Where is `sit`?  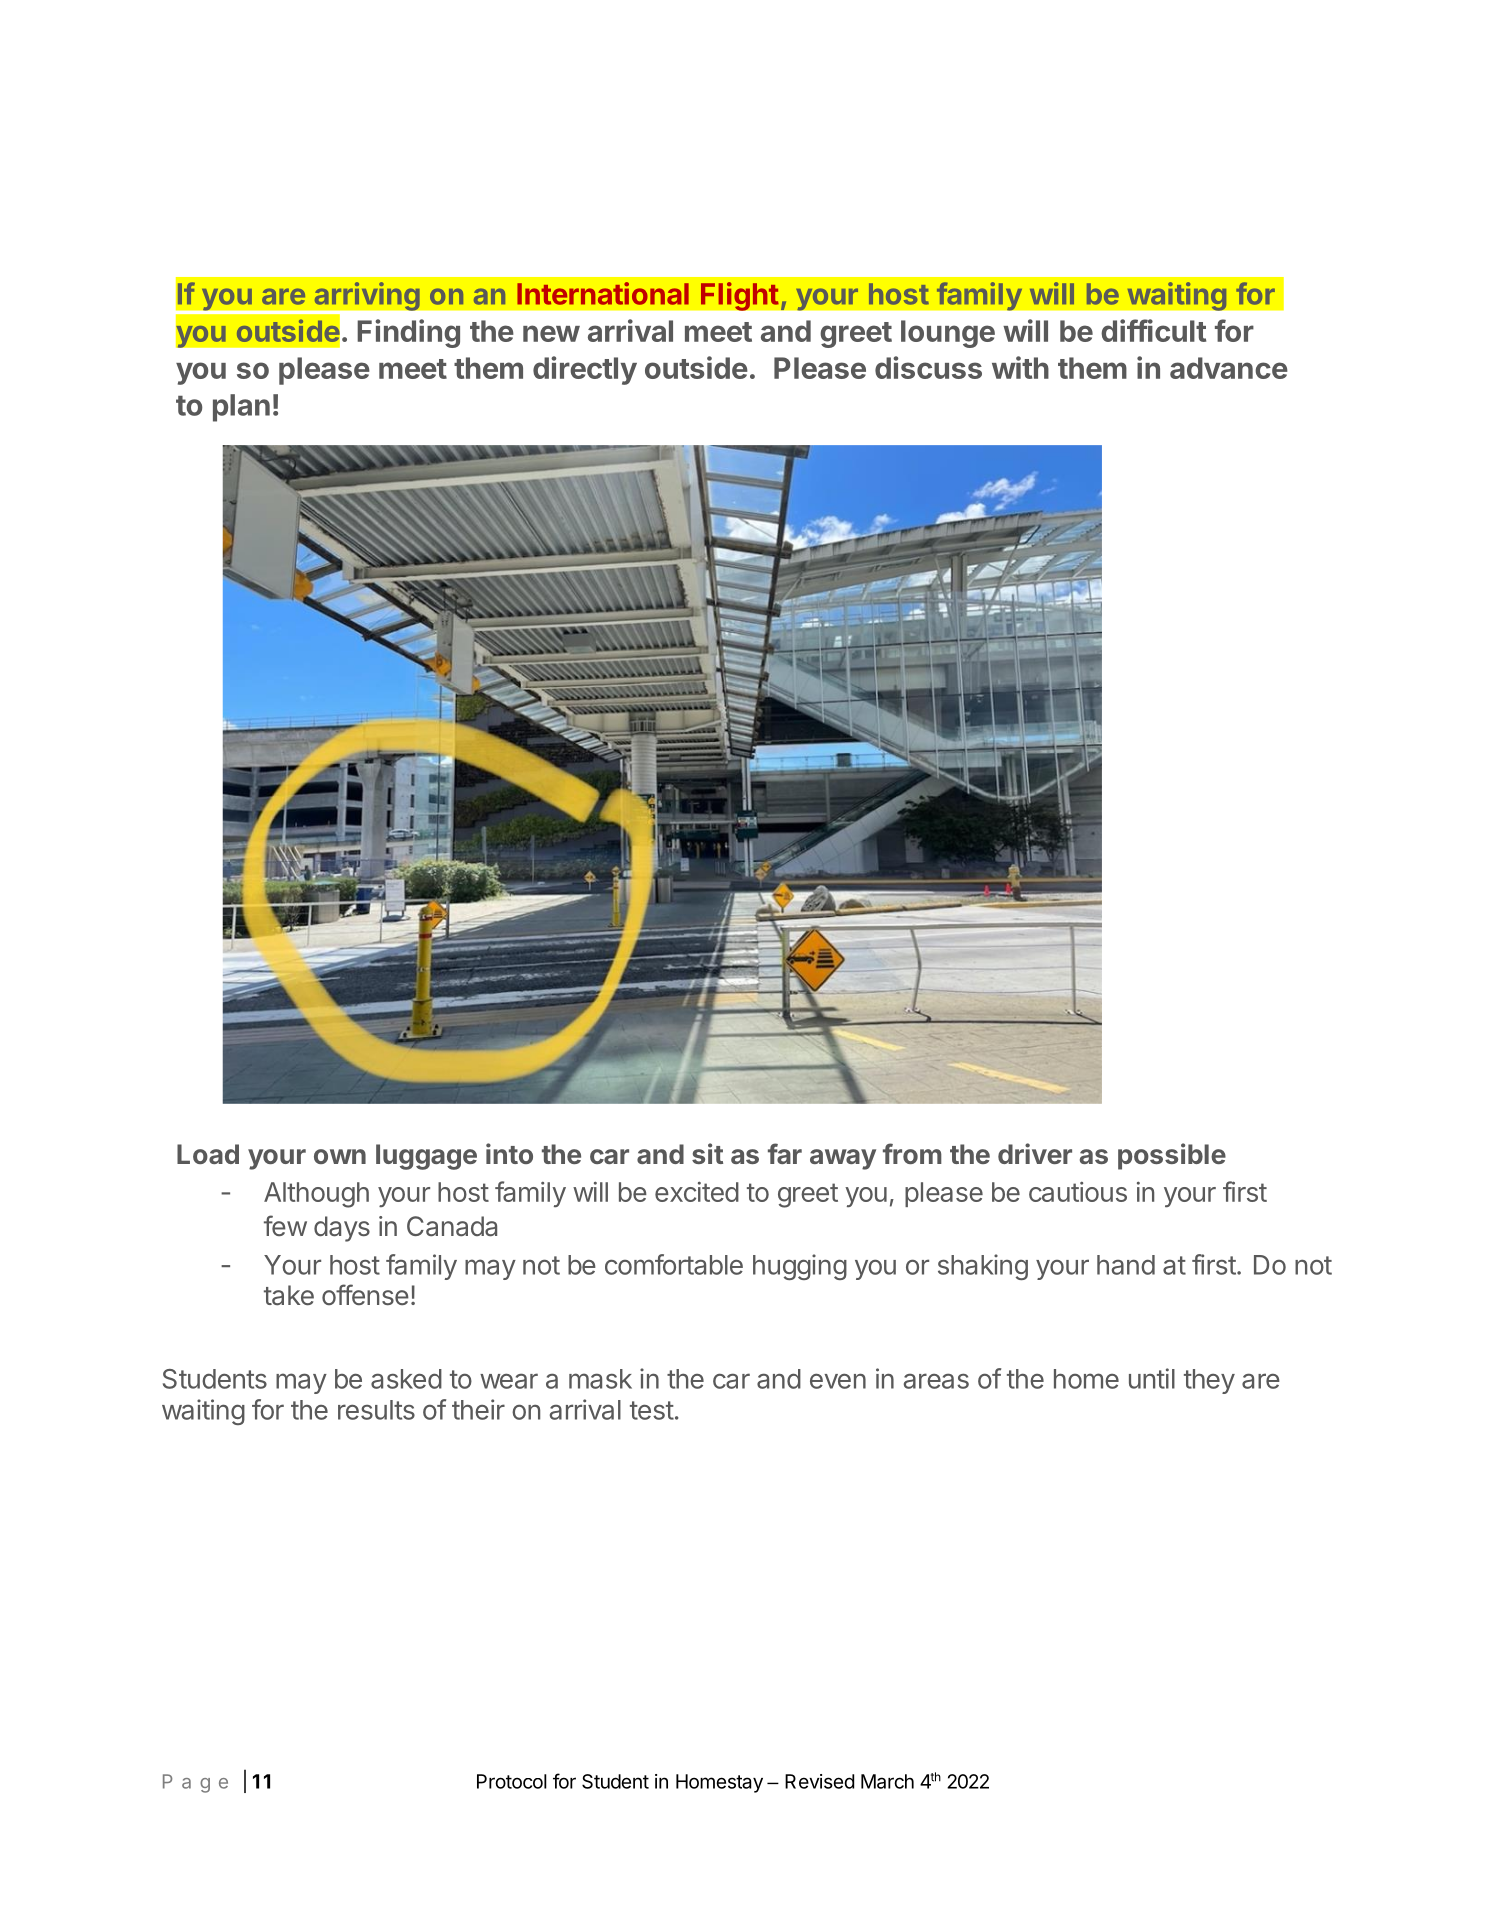
sit is located at coordinates (707, 1153).
